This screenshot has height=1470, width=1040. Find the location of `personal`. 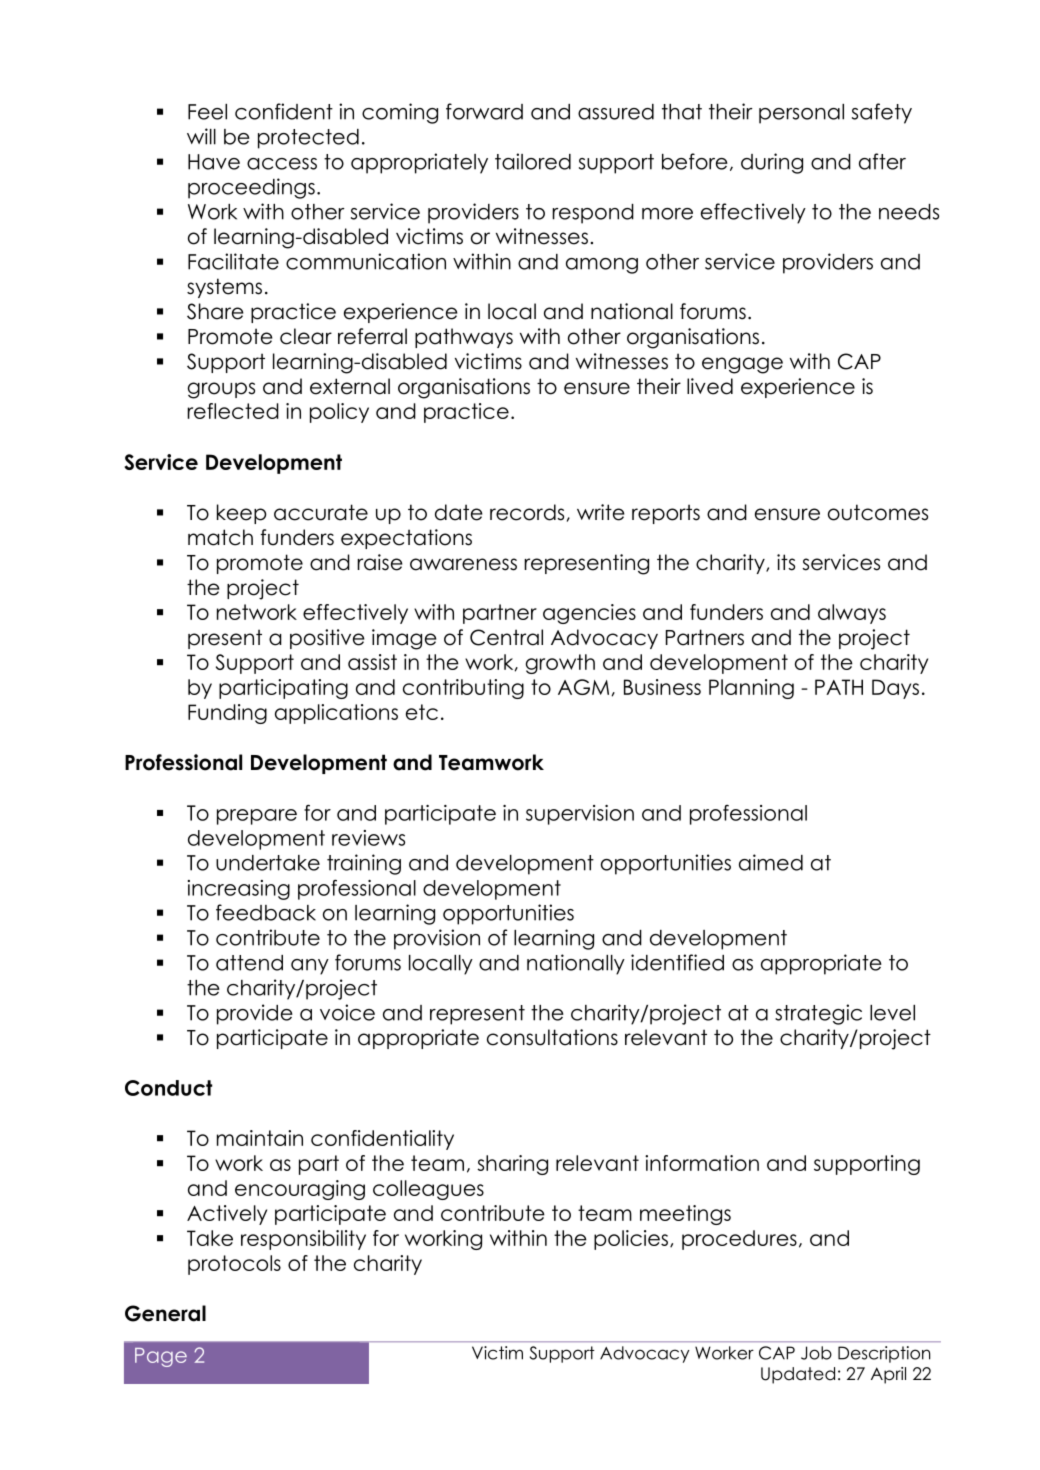

personal is located at coordinates (801, 114).
